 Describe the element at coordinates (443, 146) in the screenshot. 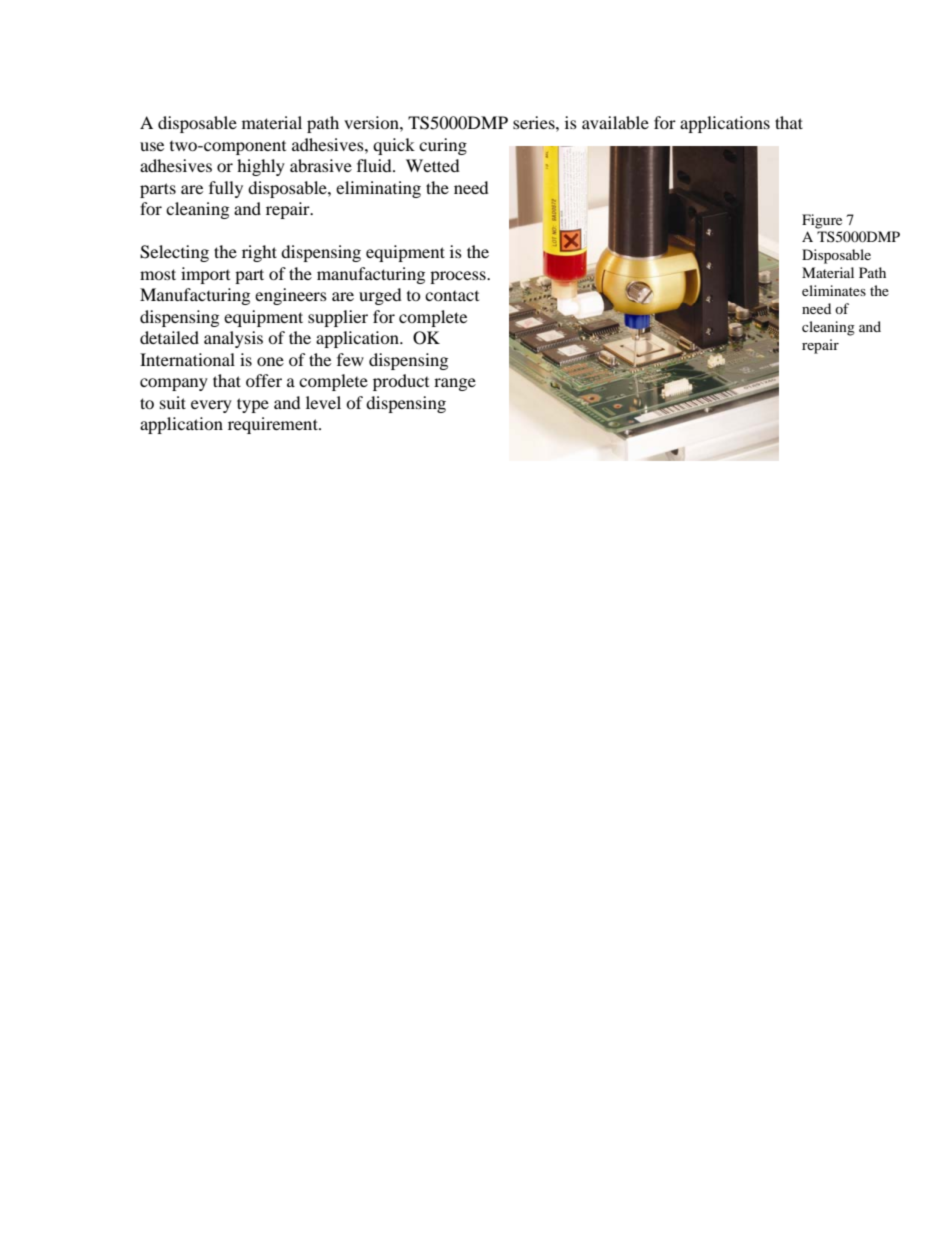

I see `curing` at that location.
